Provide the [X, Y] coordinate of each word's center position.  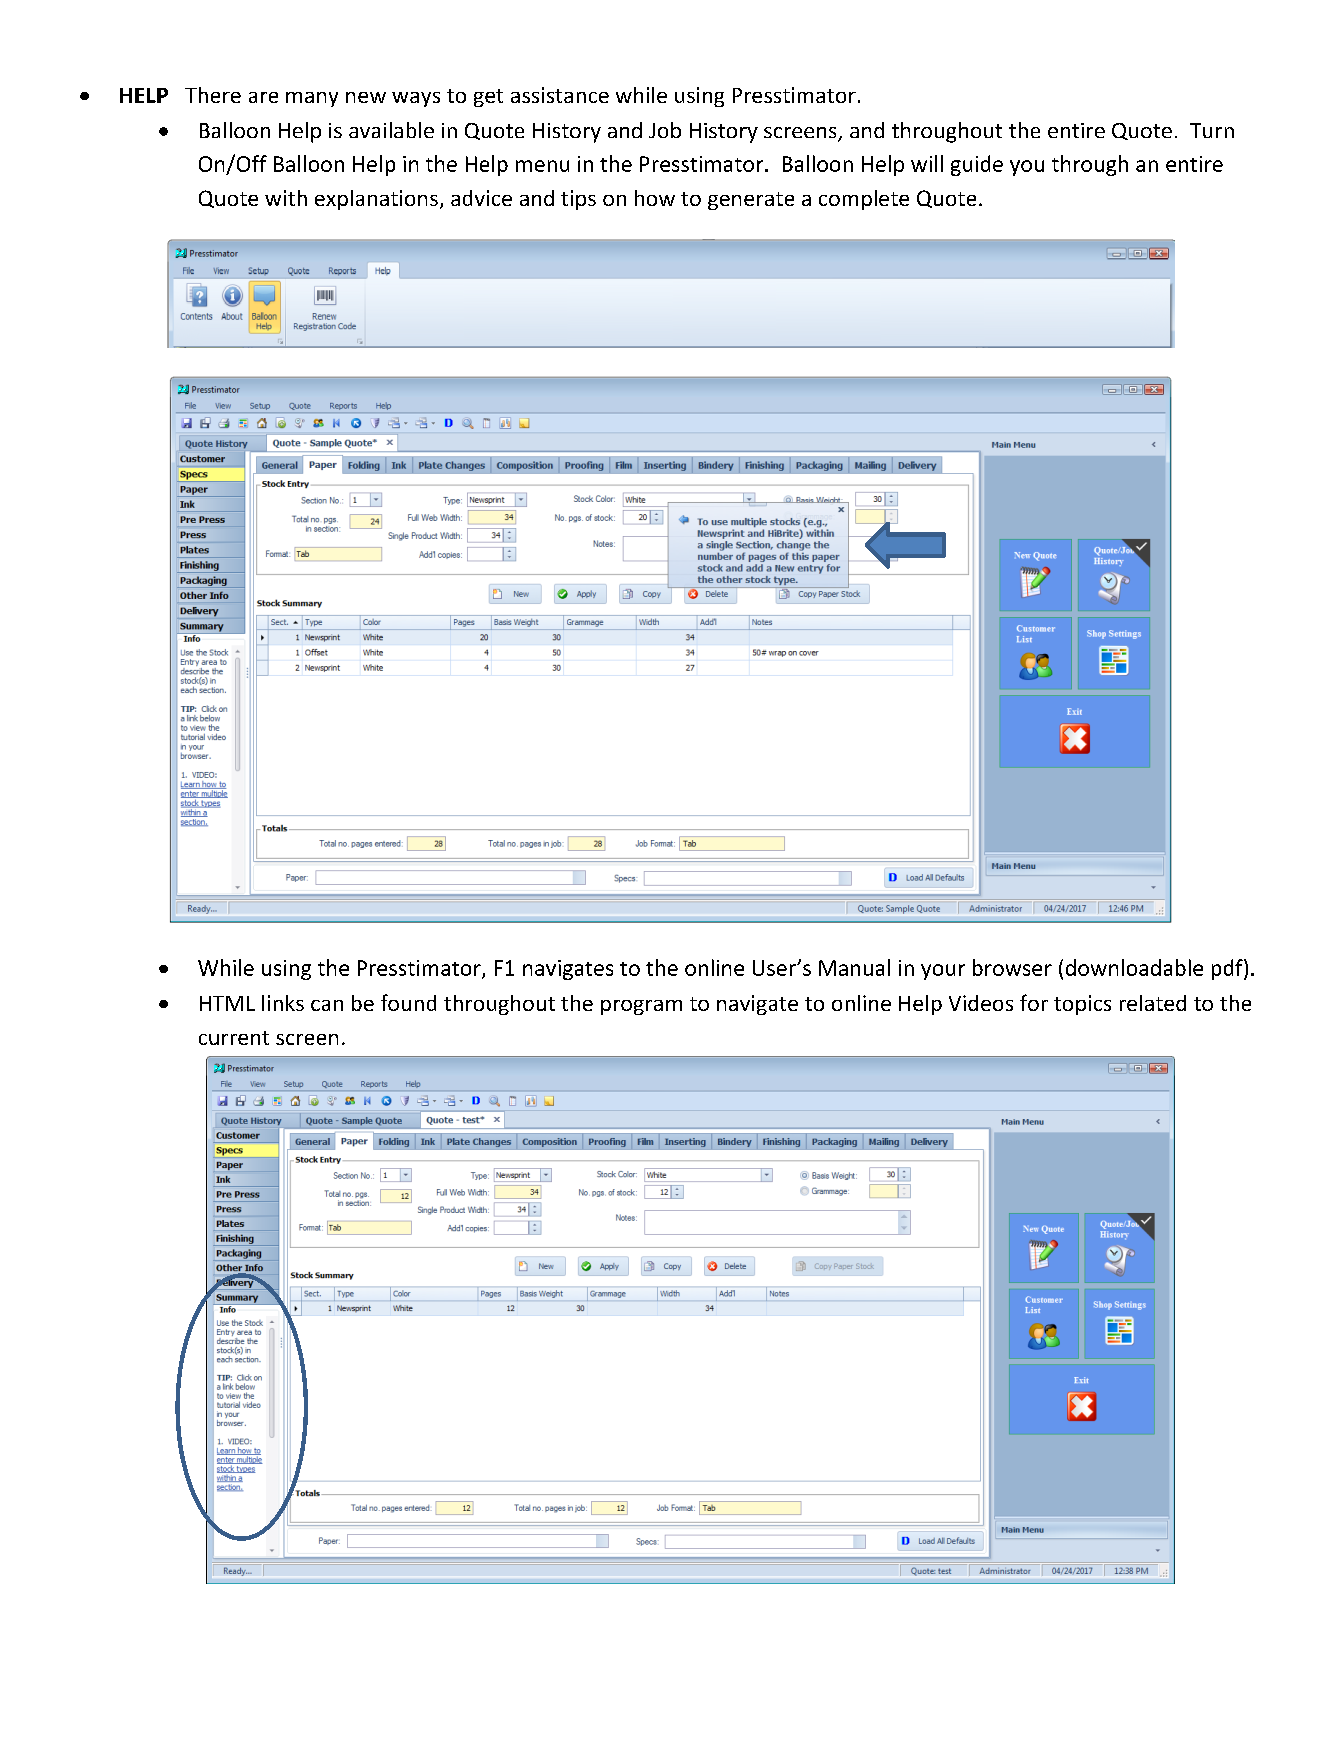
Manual [854, 967]
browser [1012, 967]
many [312, 99]
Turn [1212, 130]
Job [665, 130]
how [655, 198]
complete [864, 200]
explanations [376, 200]
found [408, 1002]
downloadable [1134, 967]
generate [751, 201]
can [327, 1005]
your [943, 972]
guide [977, 165]
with [286, 198]
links [283, 1003]
